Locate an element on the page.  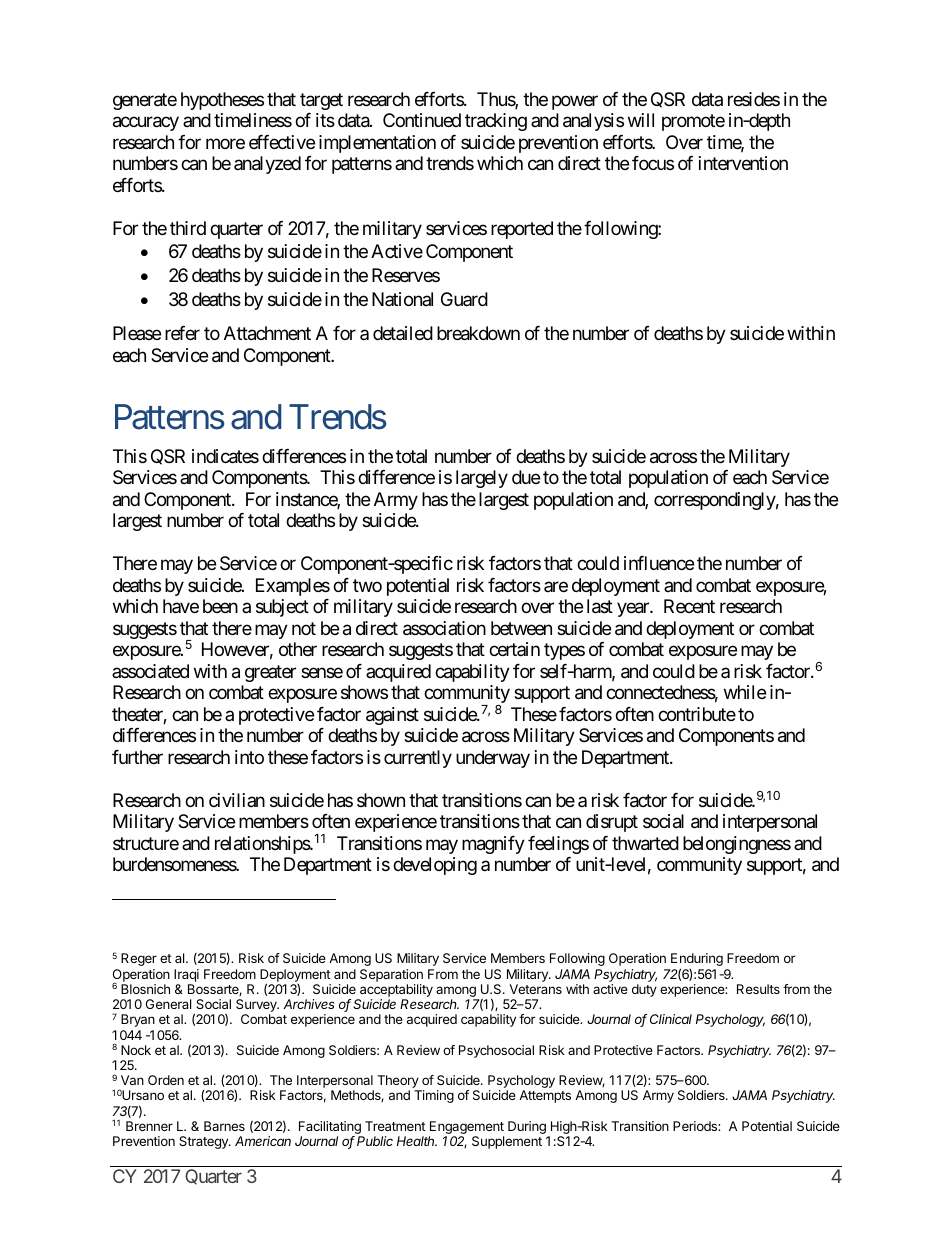
largely is located at coordinates (482, 479).
